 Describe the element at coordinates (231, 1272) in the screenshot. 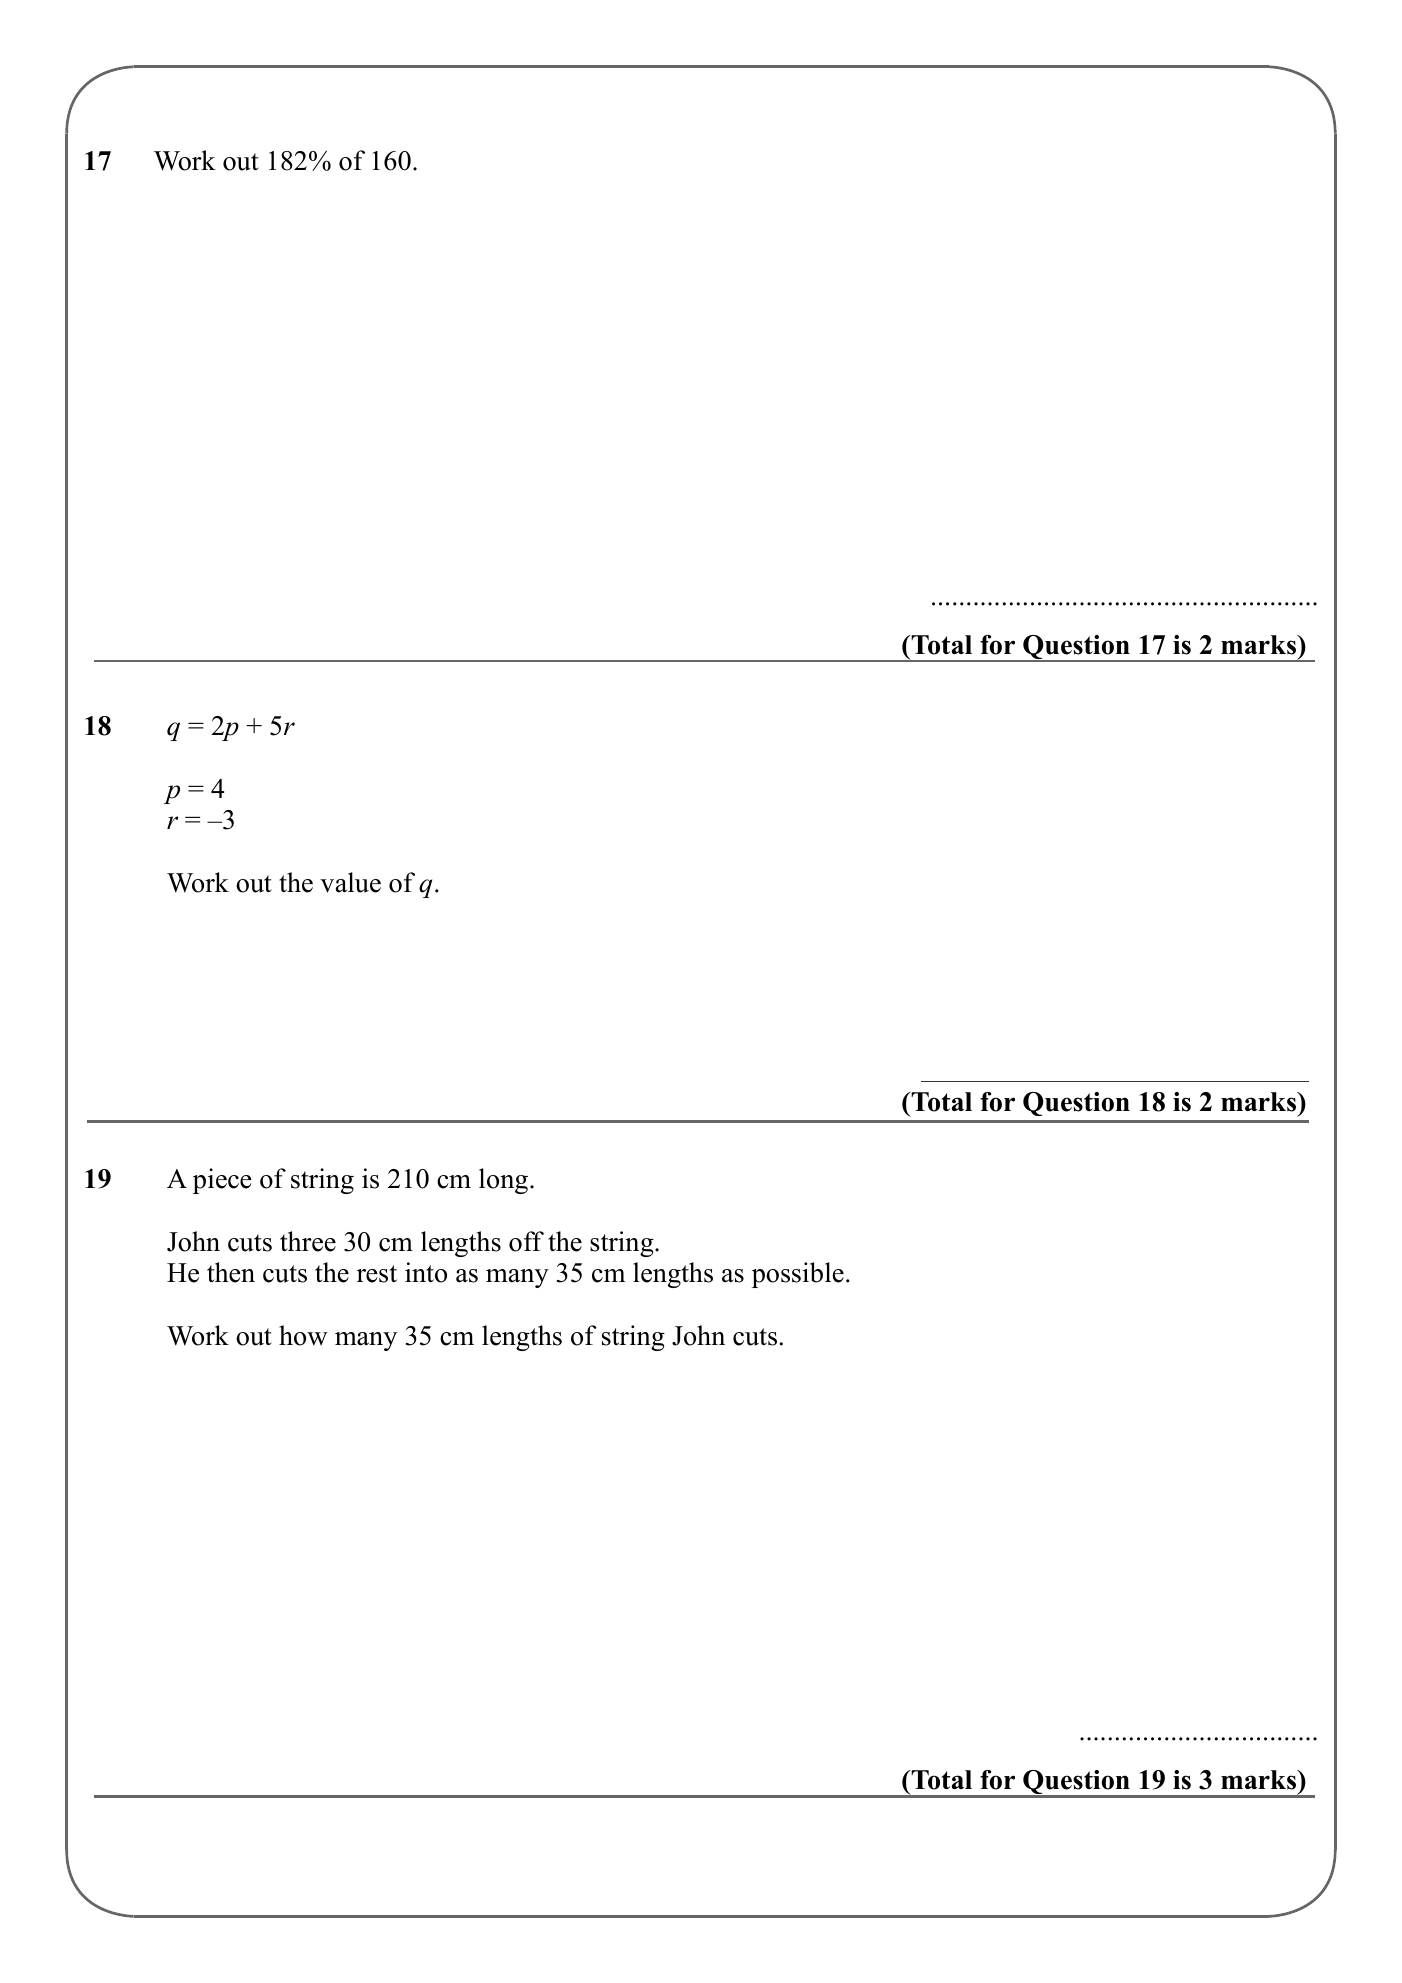

I see `then` at that location.
